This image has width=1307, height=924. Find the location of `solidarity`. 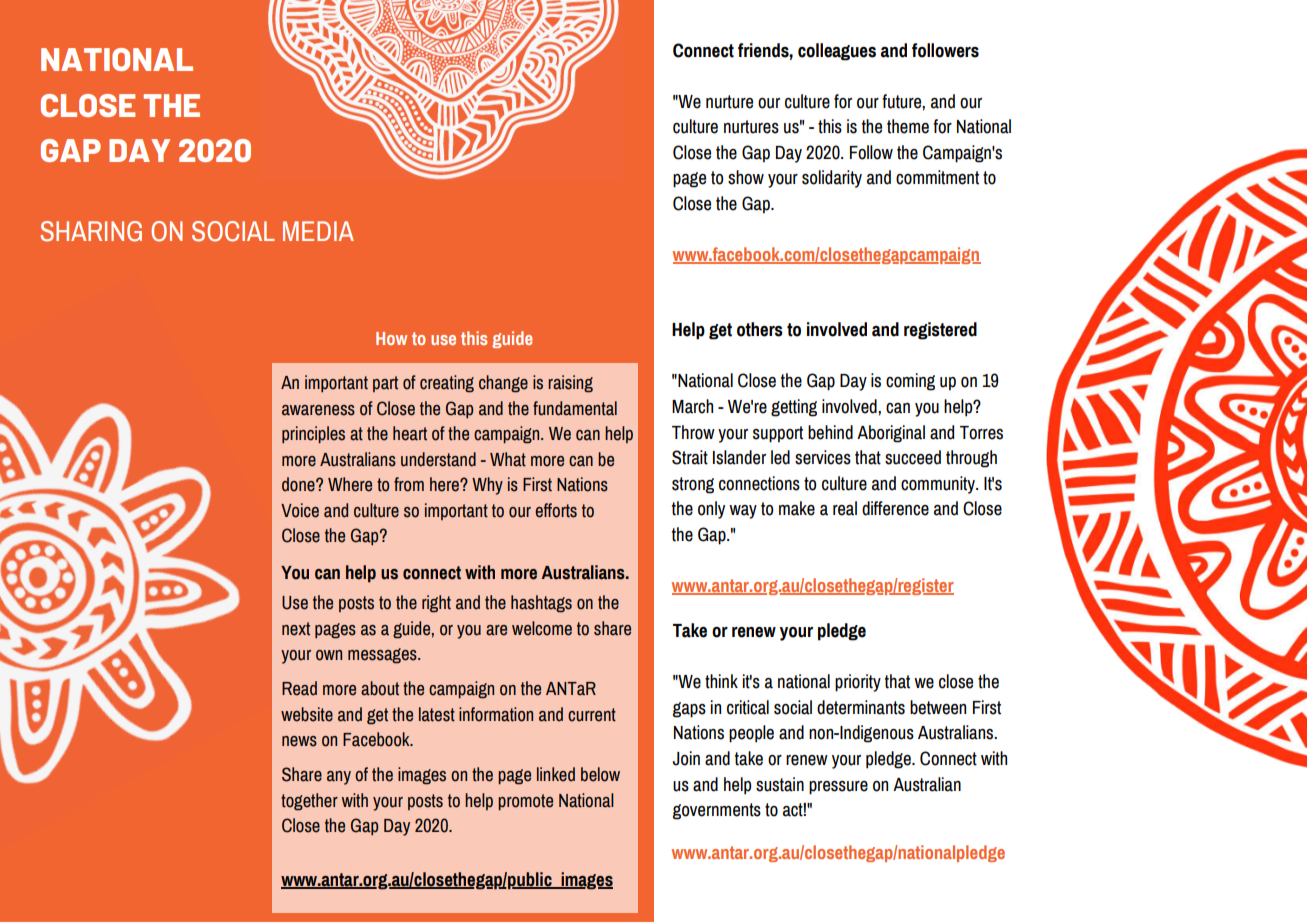

solidarity is located at coordinates (832, 179).
